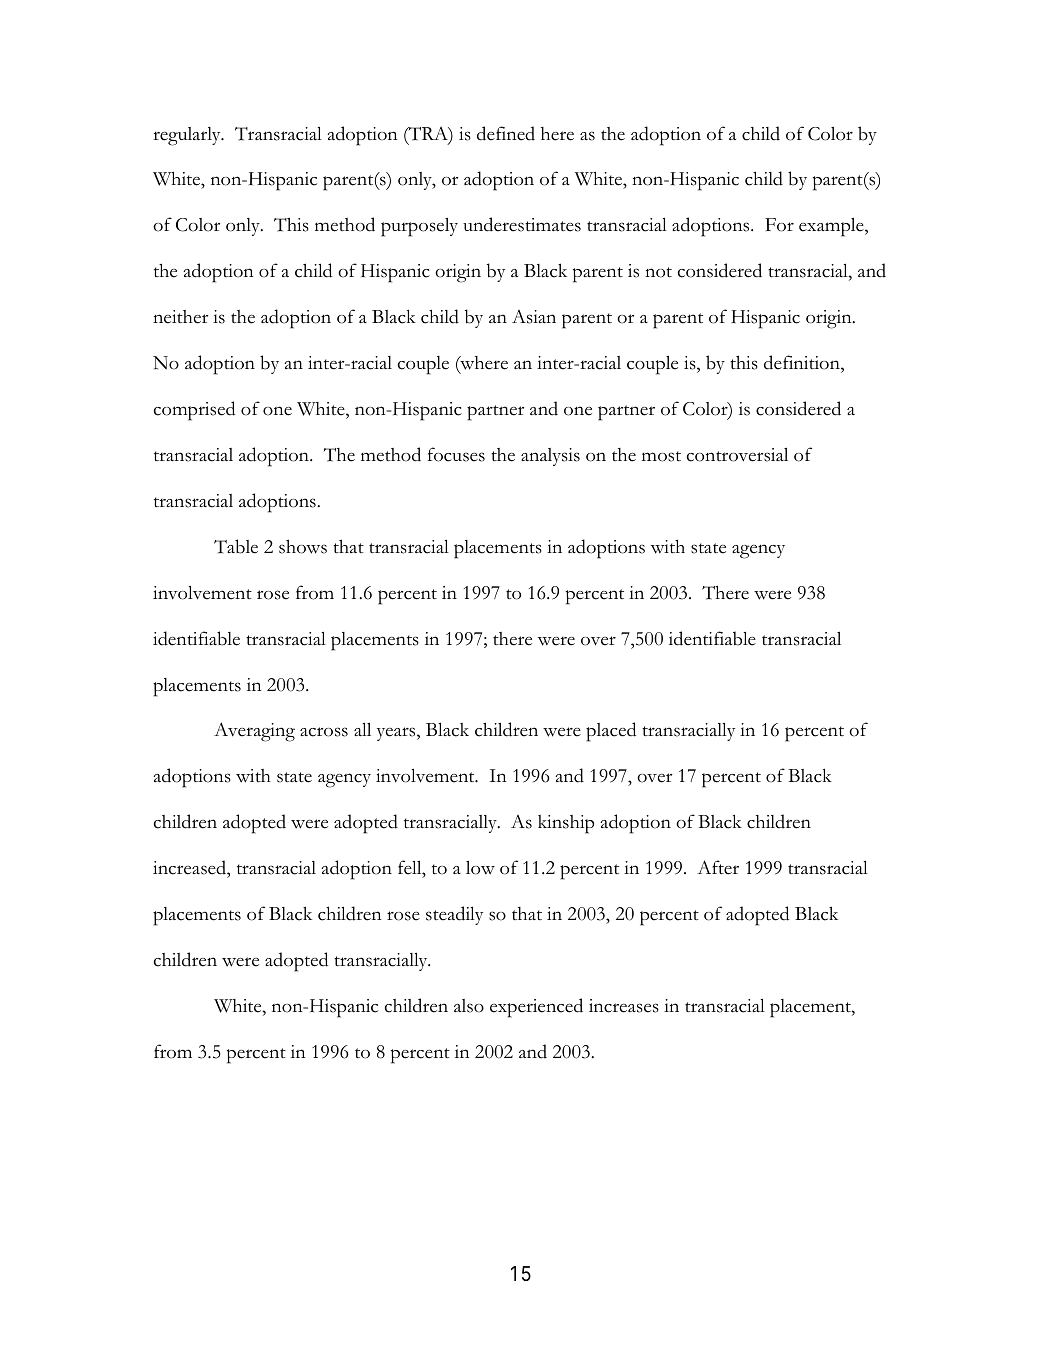  What do you see at coordinates (536, 1008) in the screenshot?
I see `experienced` at bounding box center [536, 1008].
